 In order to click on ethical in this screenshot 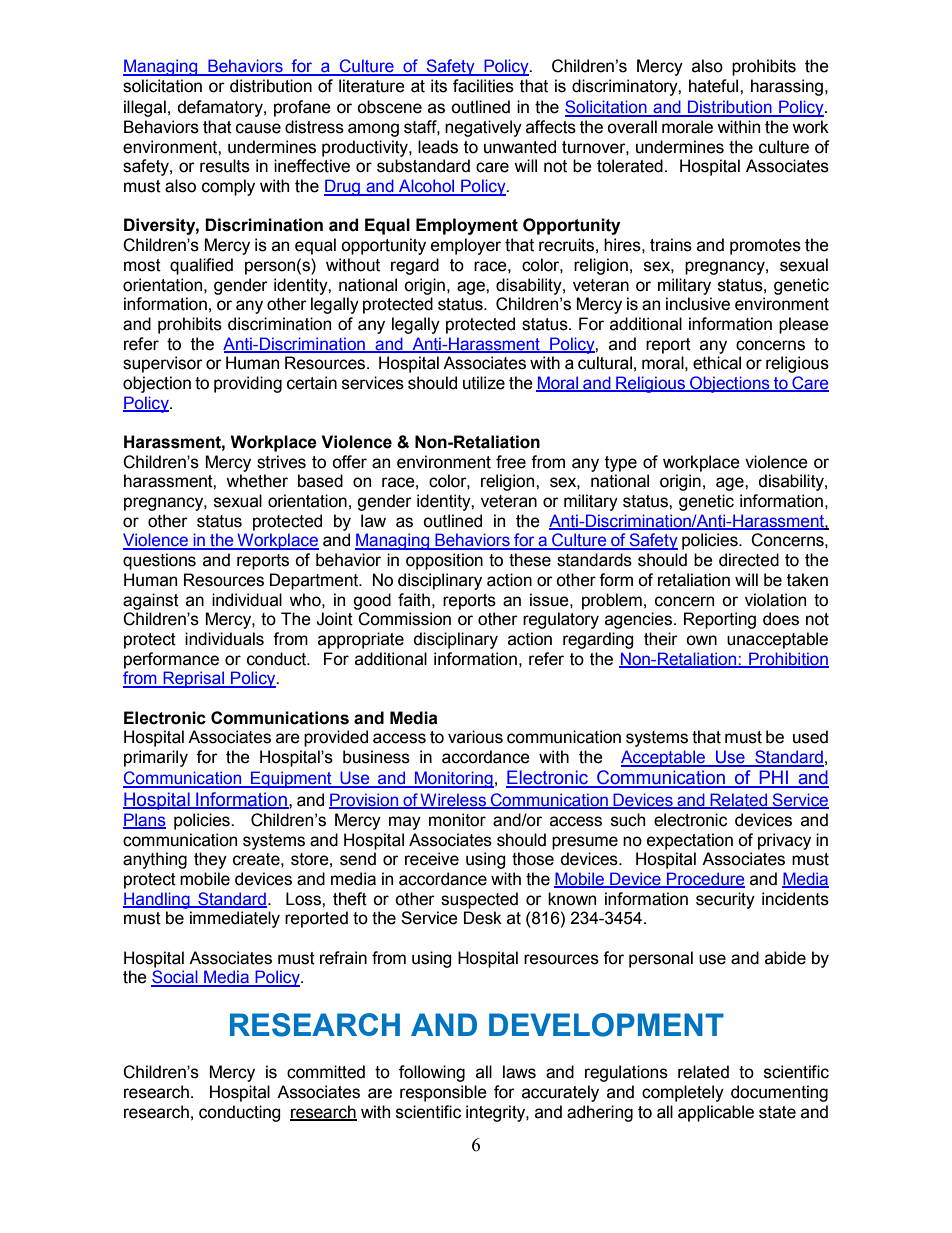, I will do `click(717, 363)`.
